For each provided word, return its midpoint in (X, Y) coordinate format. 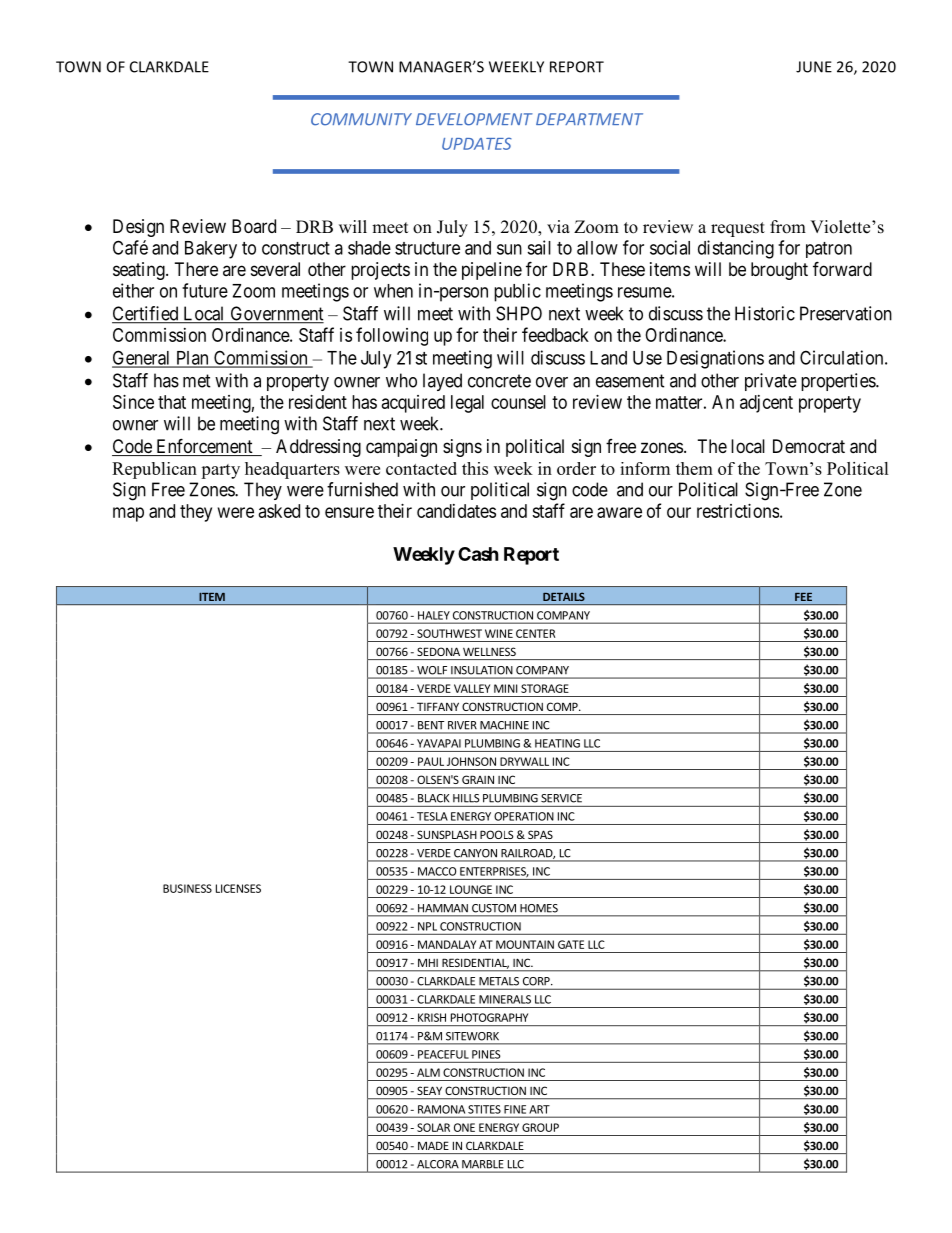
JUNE (814, 67)
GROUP (540, 1127)
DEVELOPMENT (474, 119)
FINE (515, 1109)
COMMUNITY (361, 119)
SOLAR (433, 1127)
